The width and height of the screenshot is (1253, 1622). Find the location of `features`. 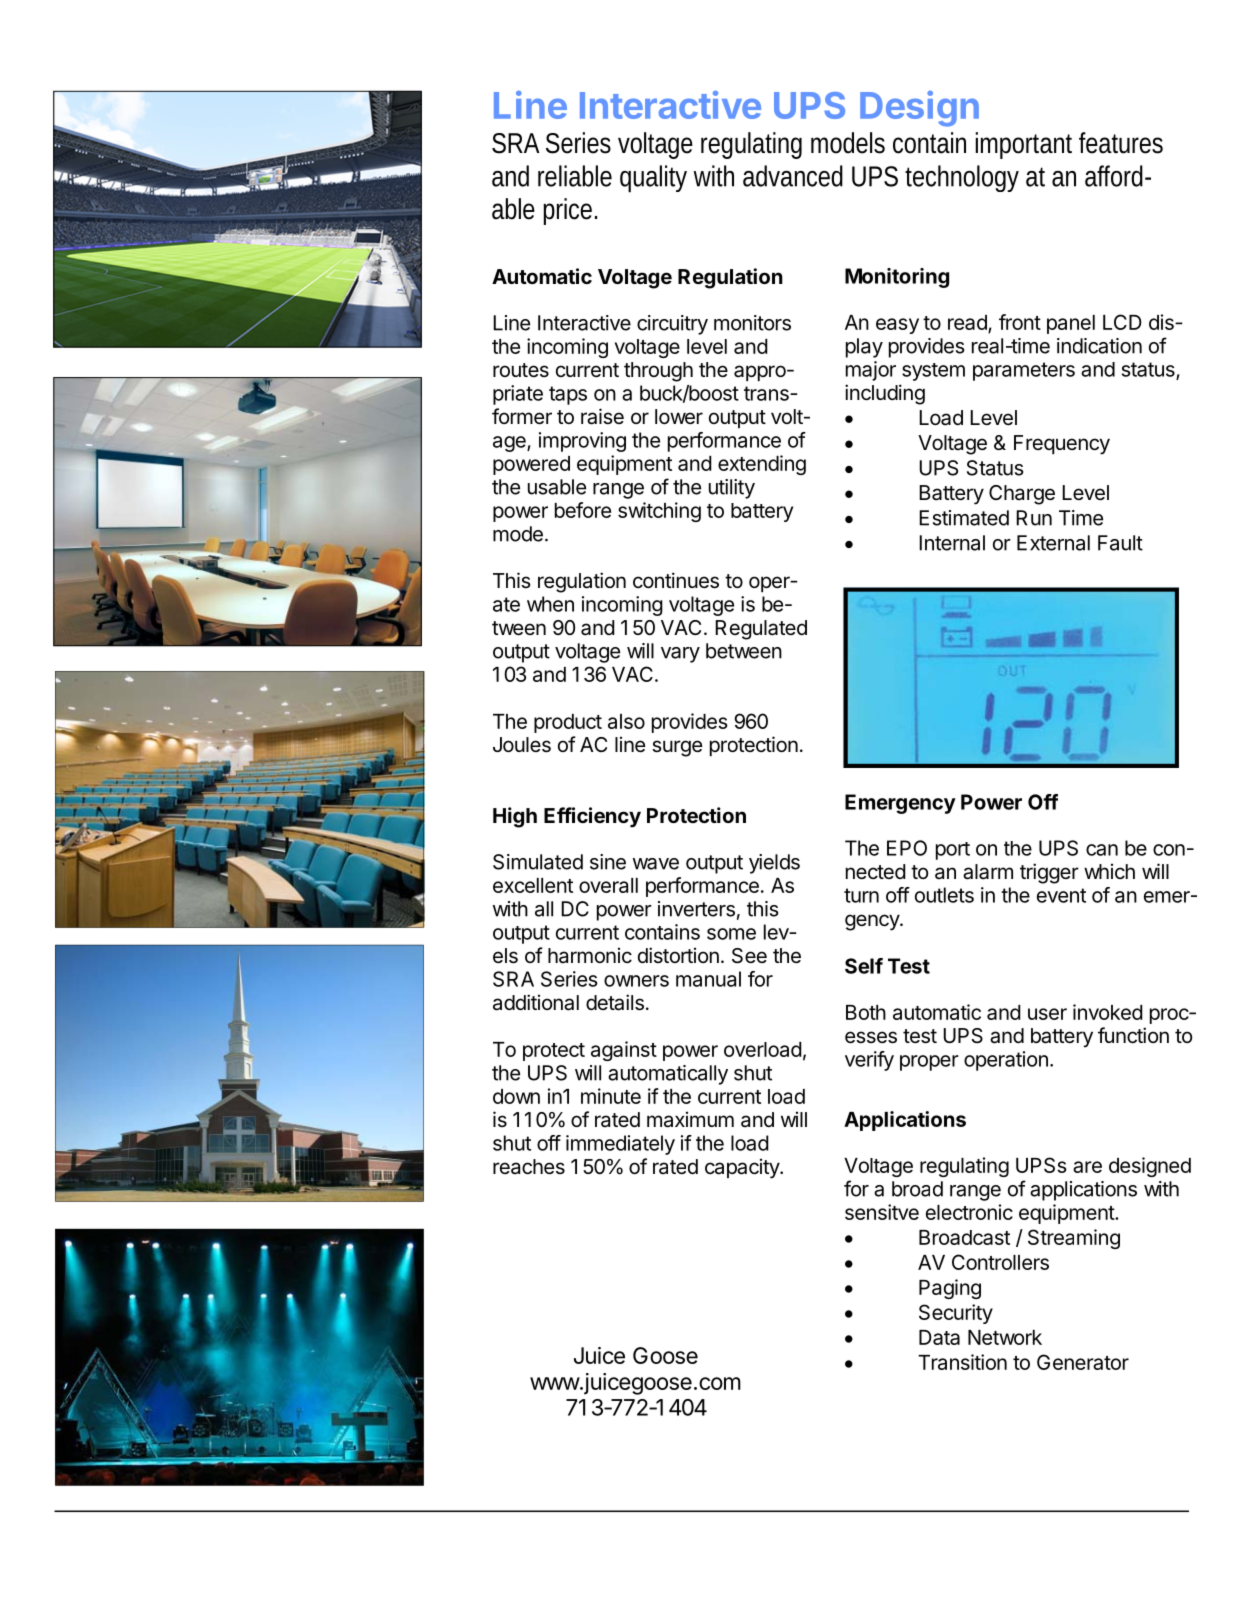

features is located at coordinates (1121, 143).
